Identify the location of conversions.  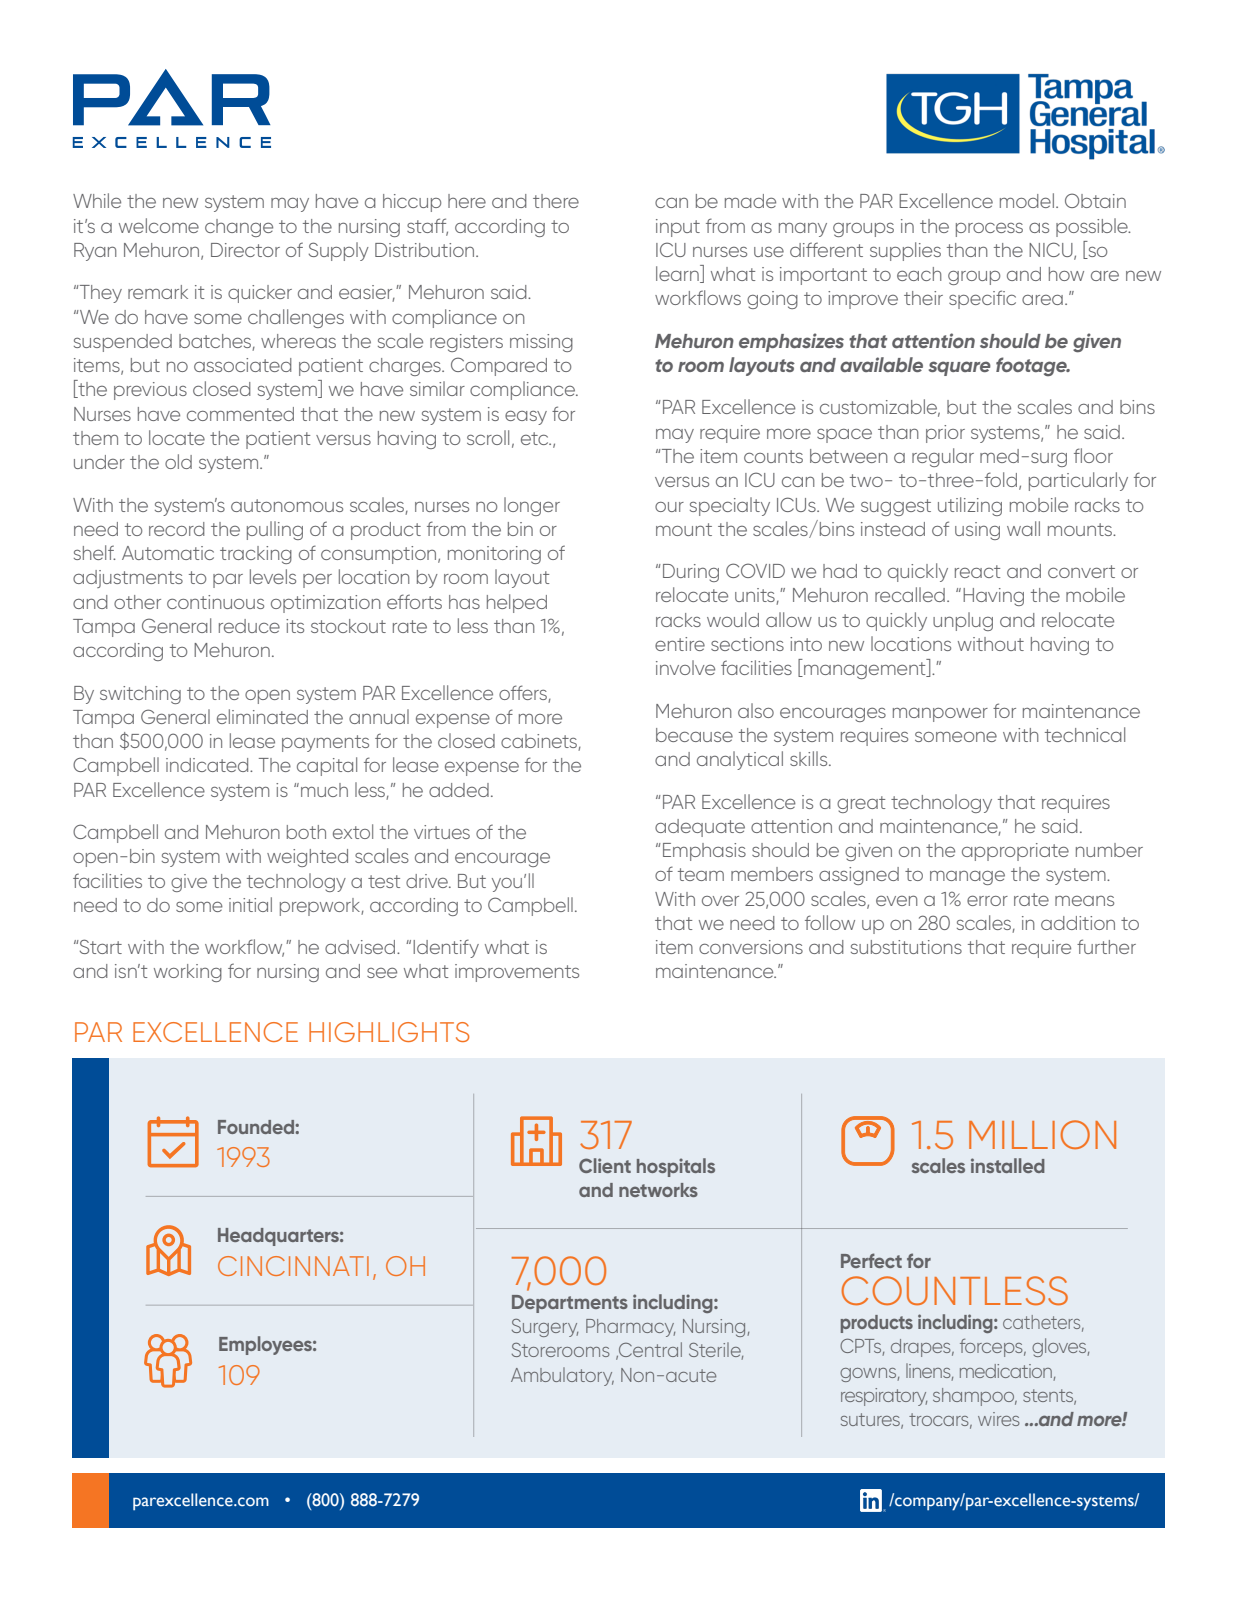
(751, 947).
